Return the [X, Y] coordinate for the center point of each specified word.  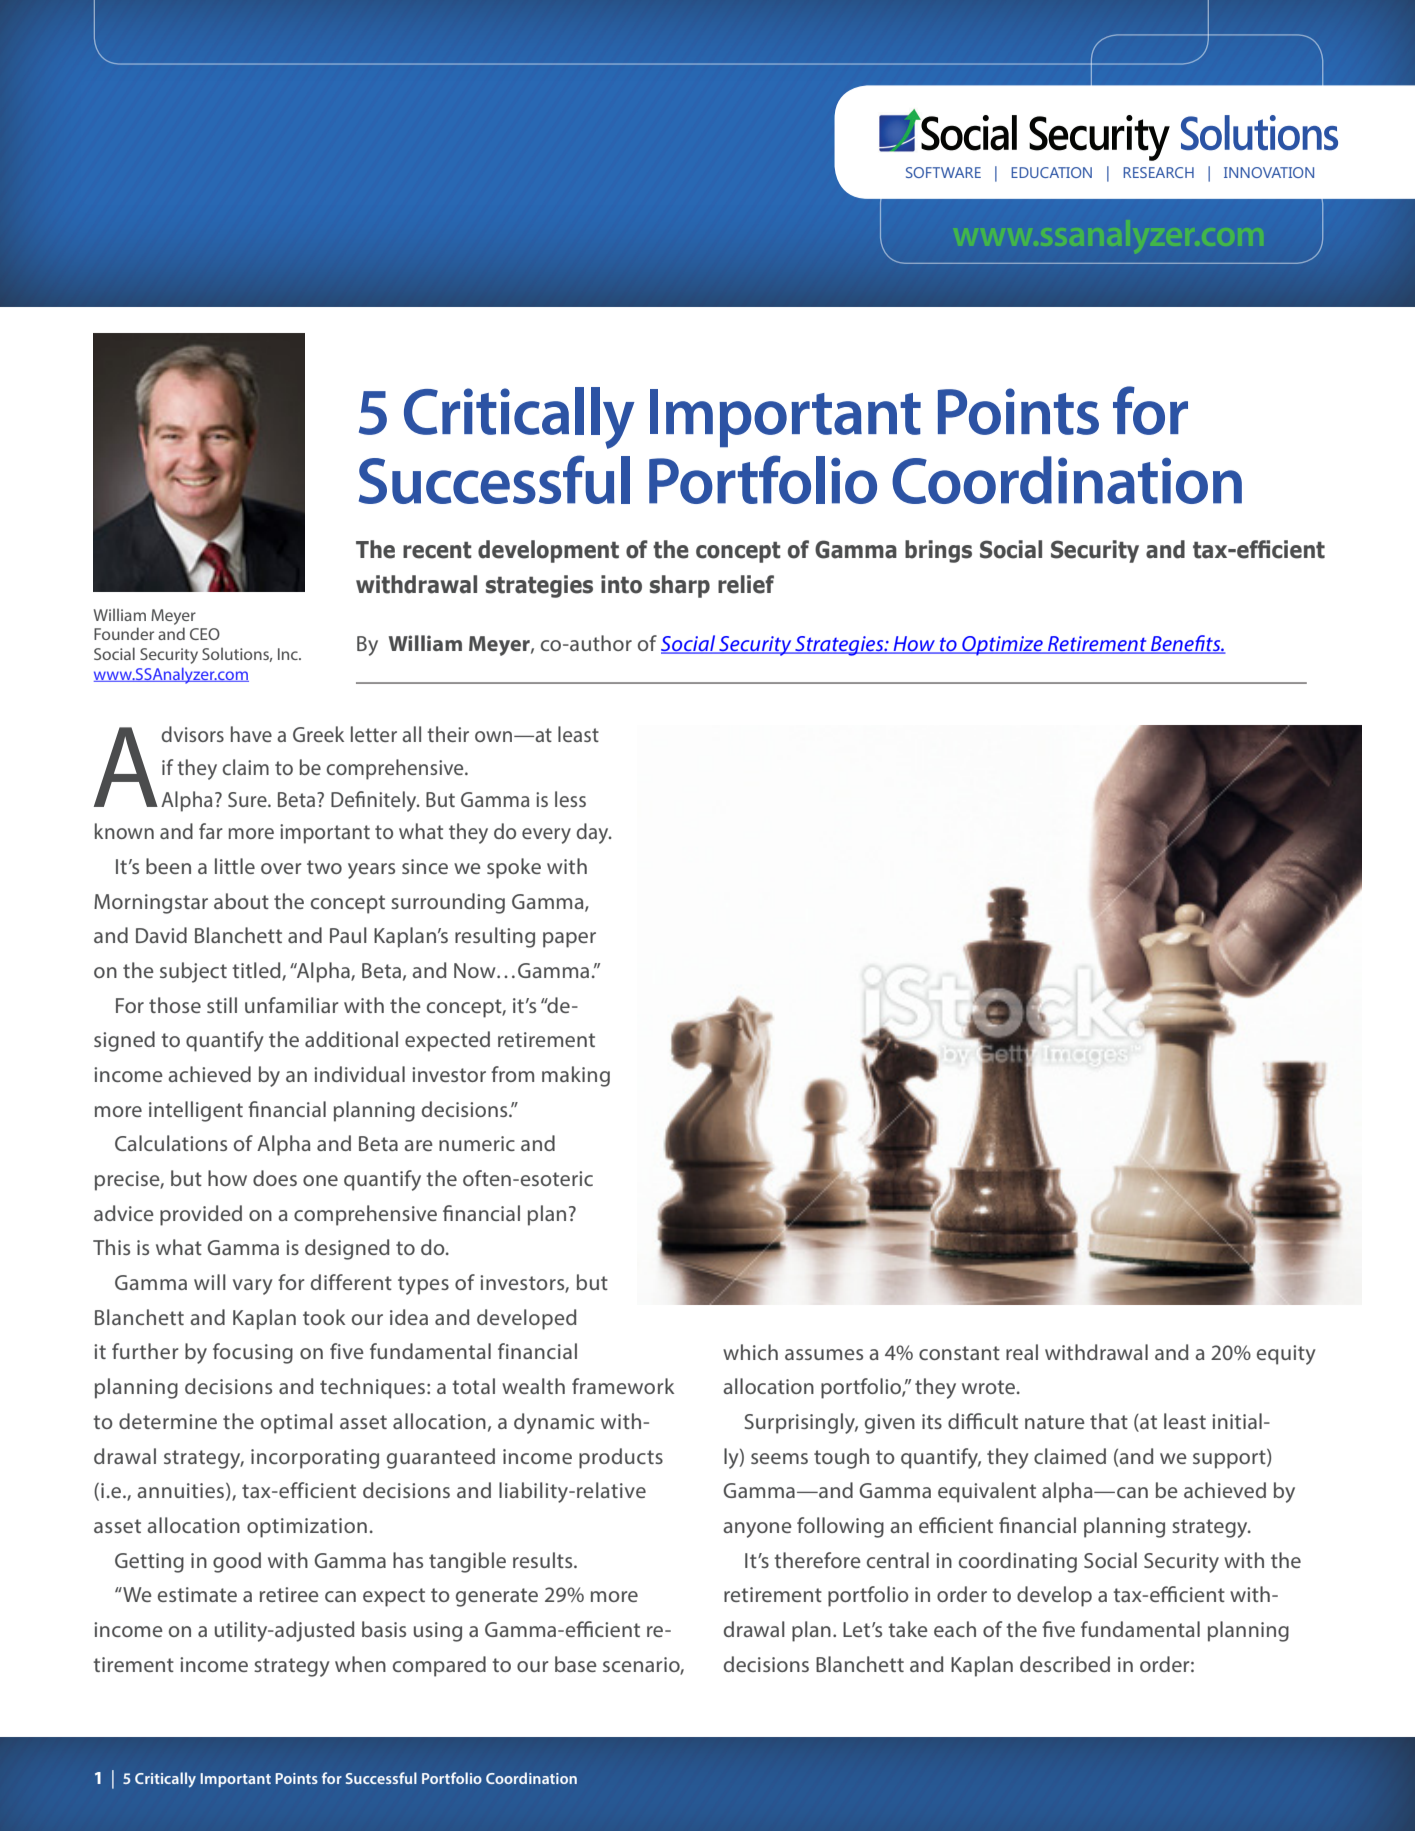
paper [569, 940]
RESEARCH [1158, 172]
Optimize [1002, 646]
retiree [289, 1594]
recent [437, 550]
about [241, 901]
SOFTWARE [943, 172]
